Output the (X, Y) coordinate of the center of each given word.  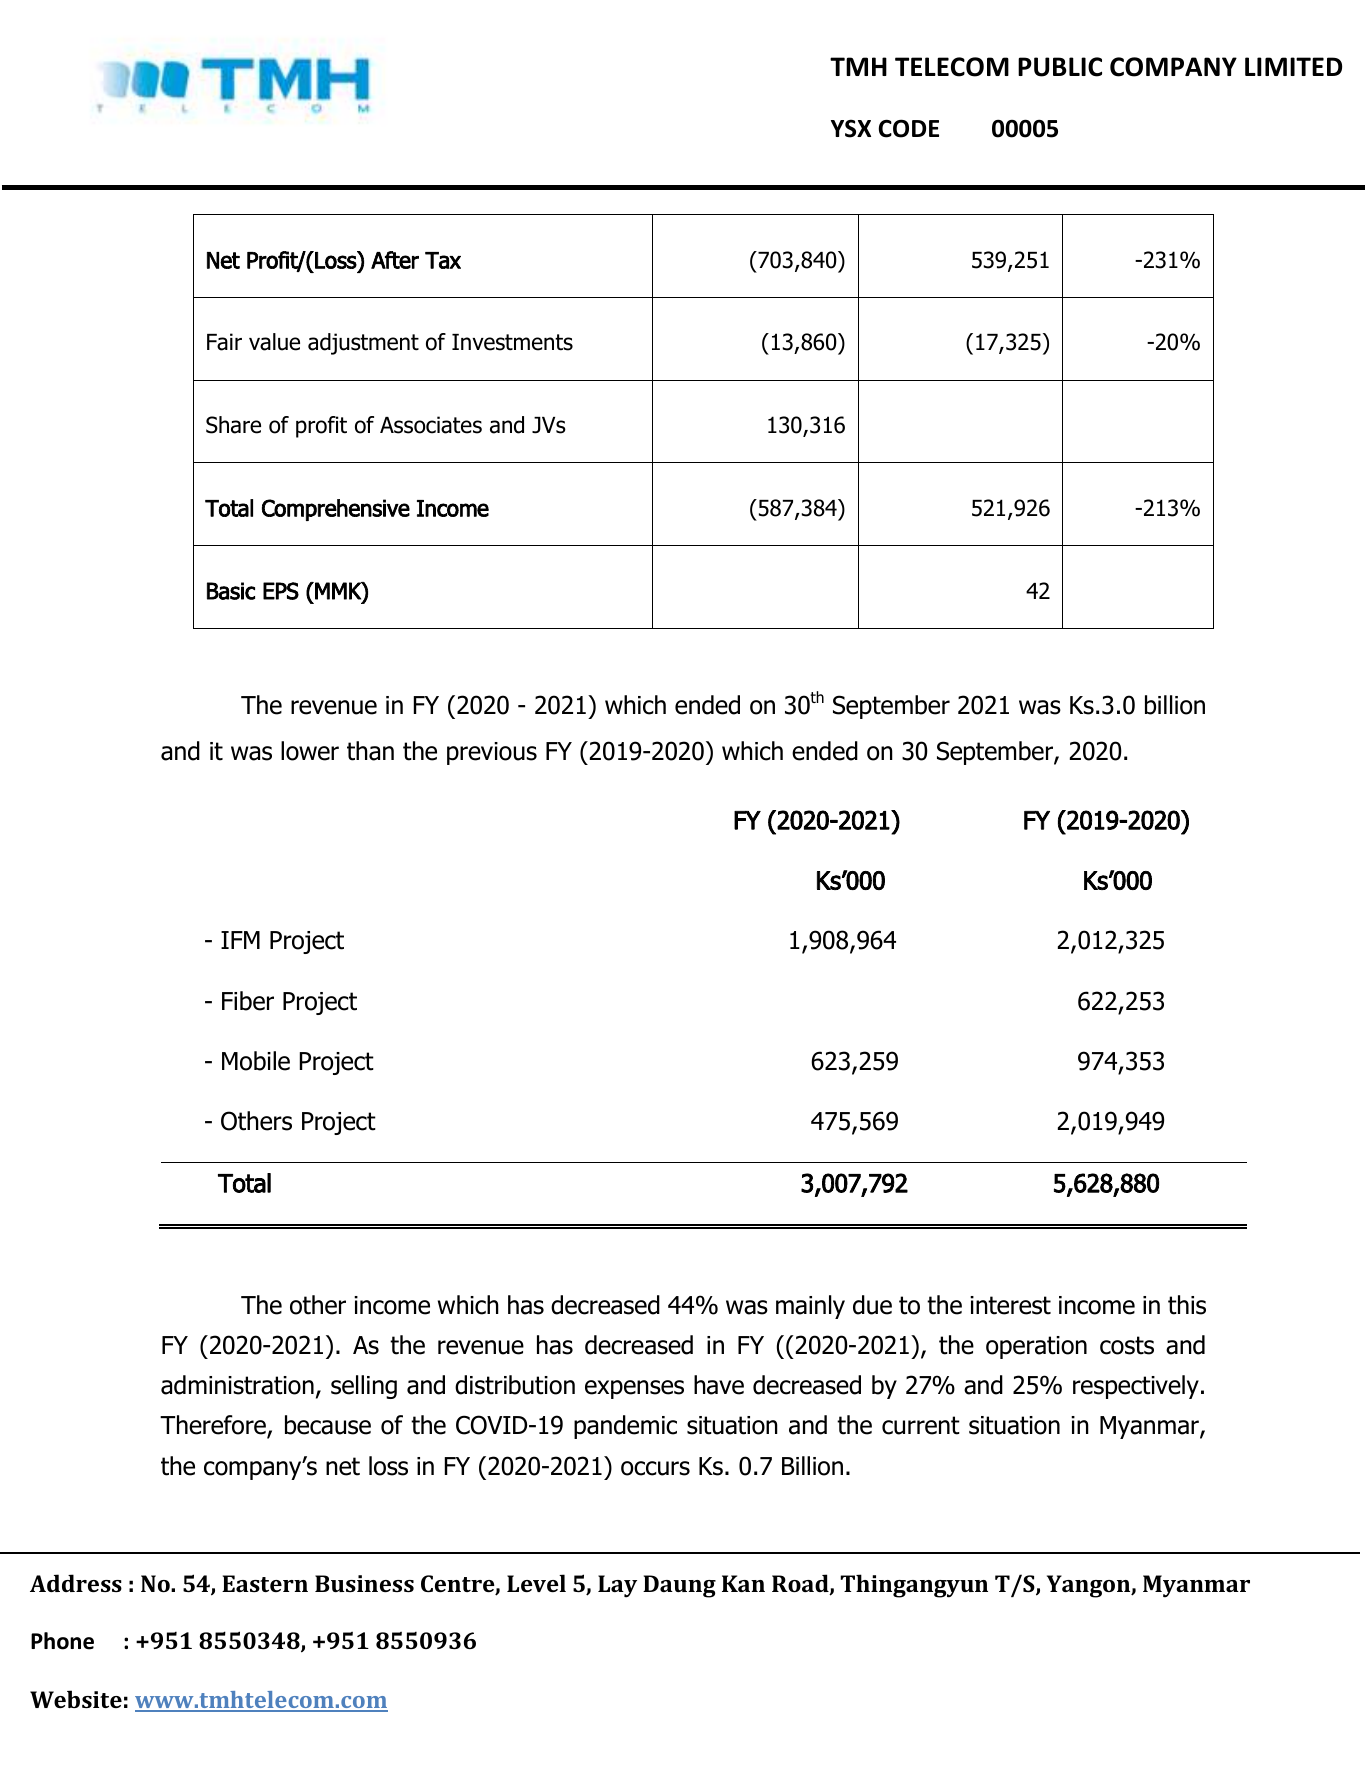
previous (492, 753)
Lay (617, 1586)
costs (1127, 1345)
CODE (909, 128)
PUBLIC (1060, 67)
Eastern (265, 1583)
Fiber (248, 1001)
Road (801, 1584)
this (1187, 1305)
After (395, 260)
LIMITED (1293, 66)
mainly (810, 1307)
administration (237, 1385)
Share (233, 425)
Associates (431, 425)
